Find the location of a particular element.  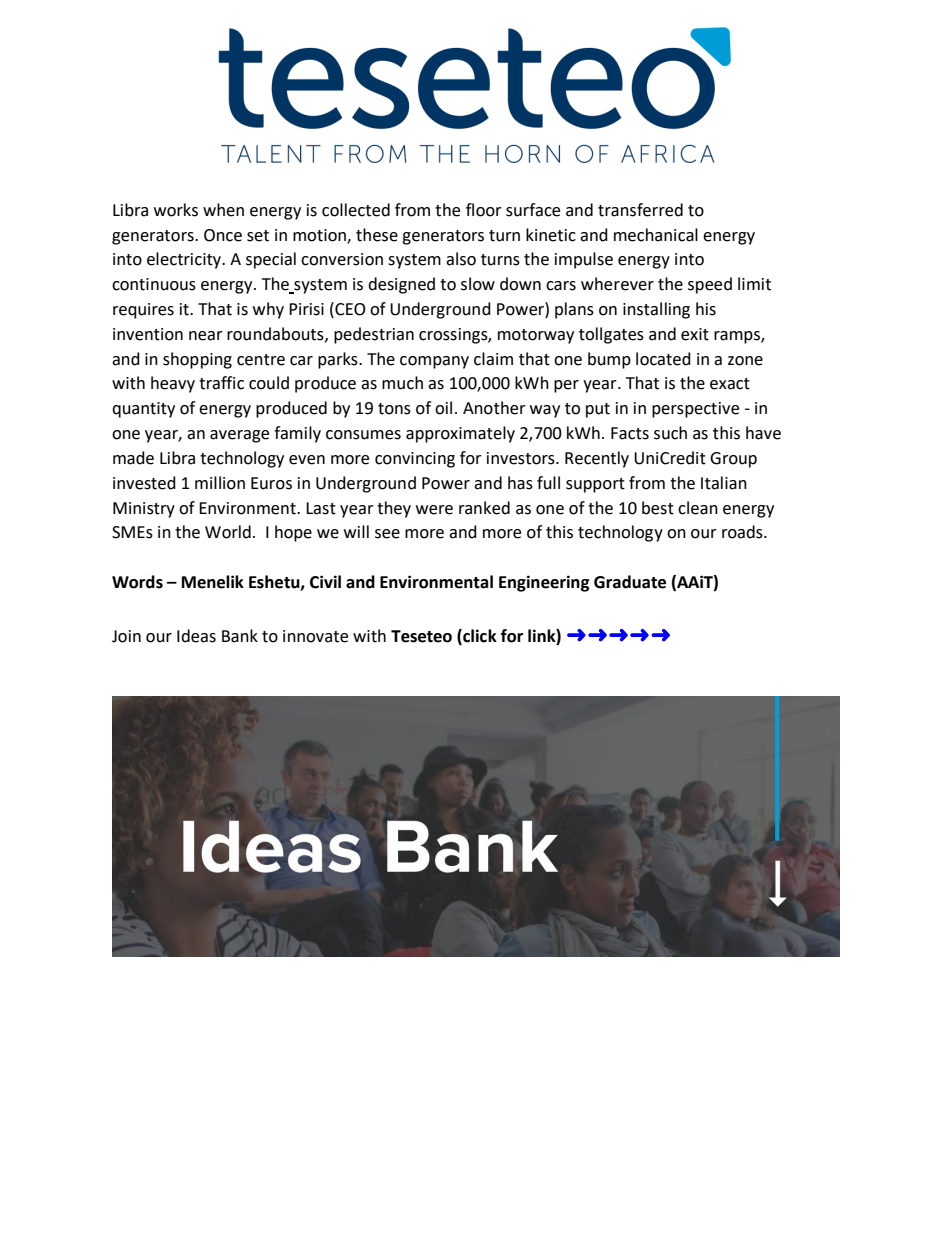

clean is located at coordinates (698, 508).
